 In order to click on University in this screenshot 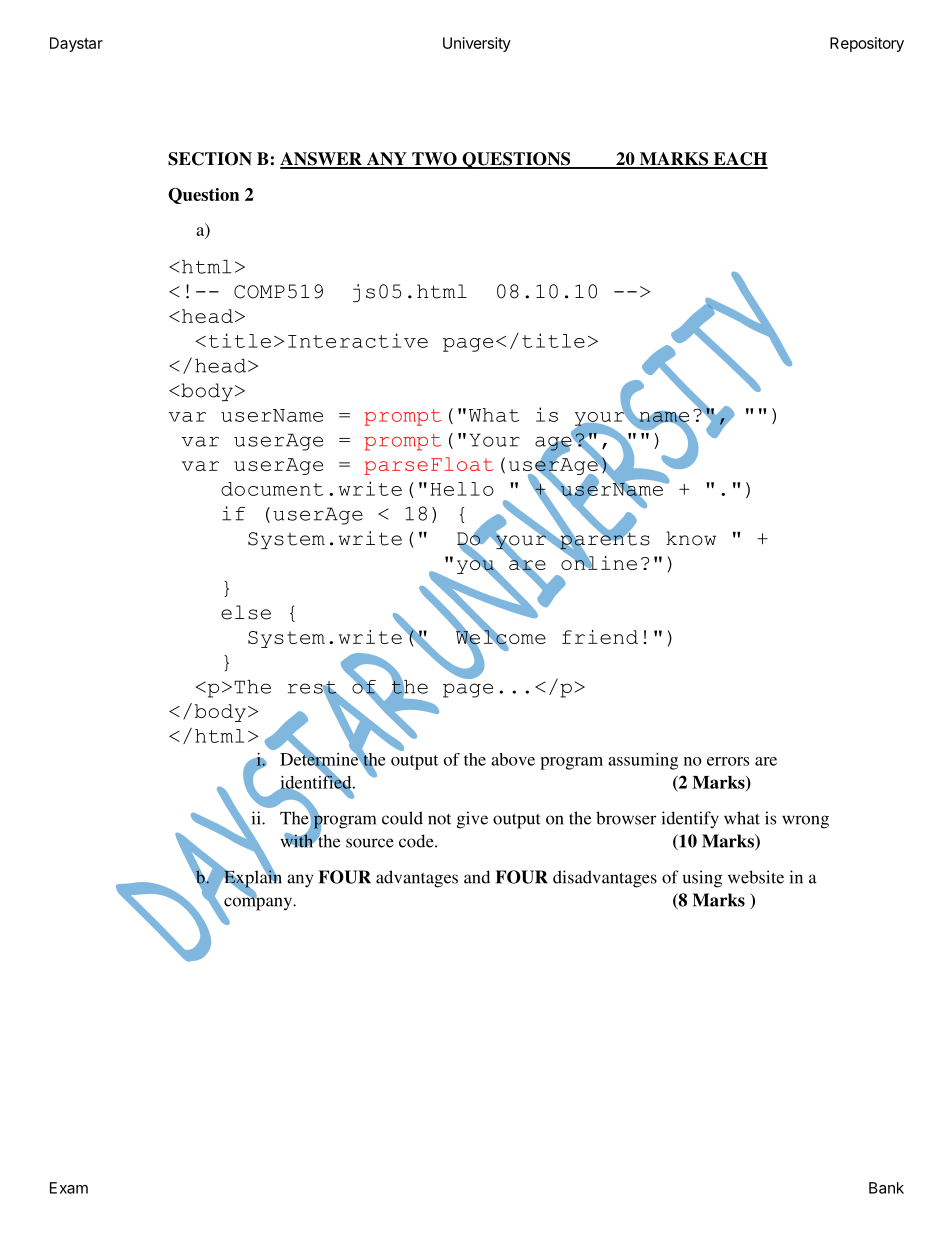, I will do `click(477, 44)`.
